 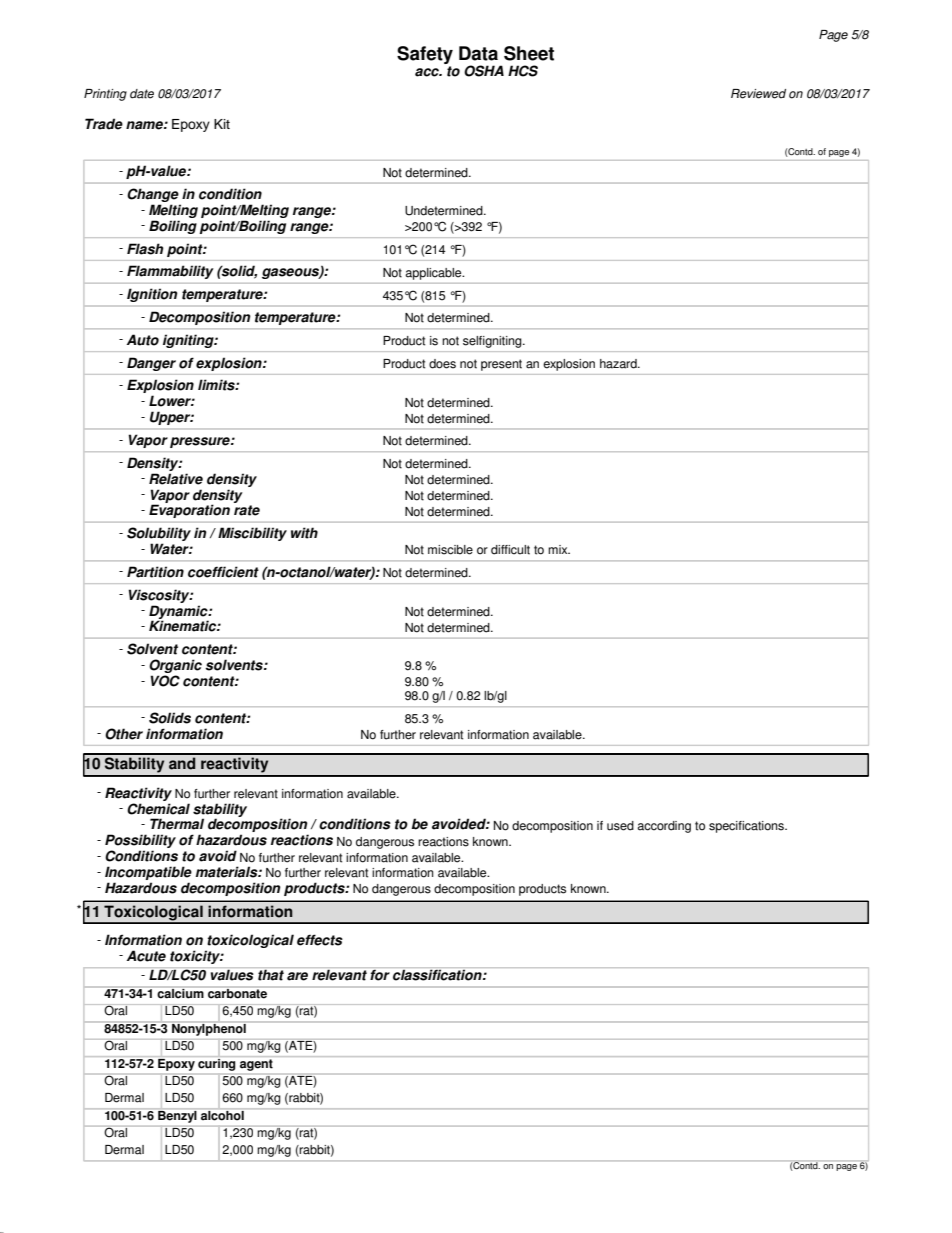 What do you see at coordinates (664, 827) in the screenshot?
I see `according` at bounding box center [664, 827].
